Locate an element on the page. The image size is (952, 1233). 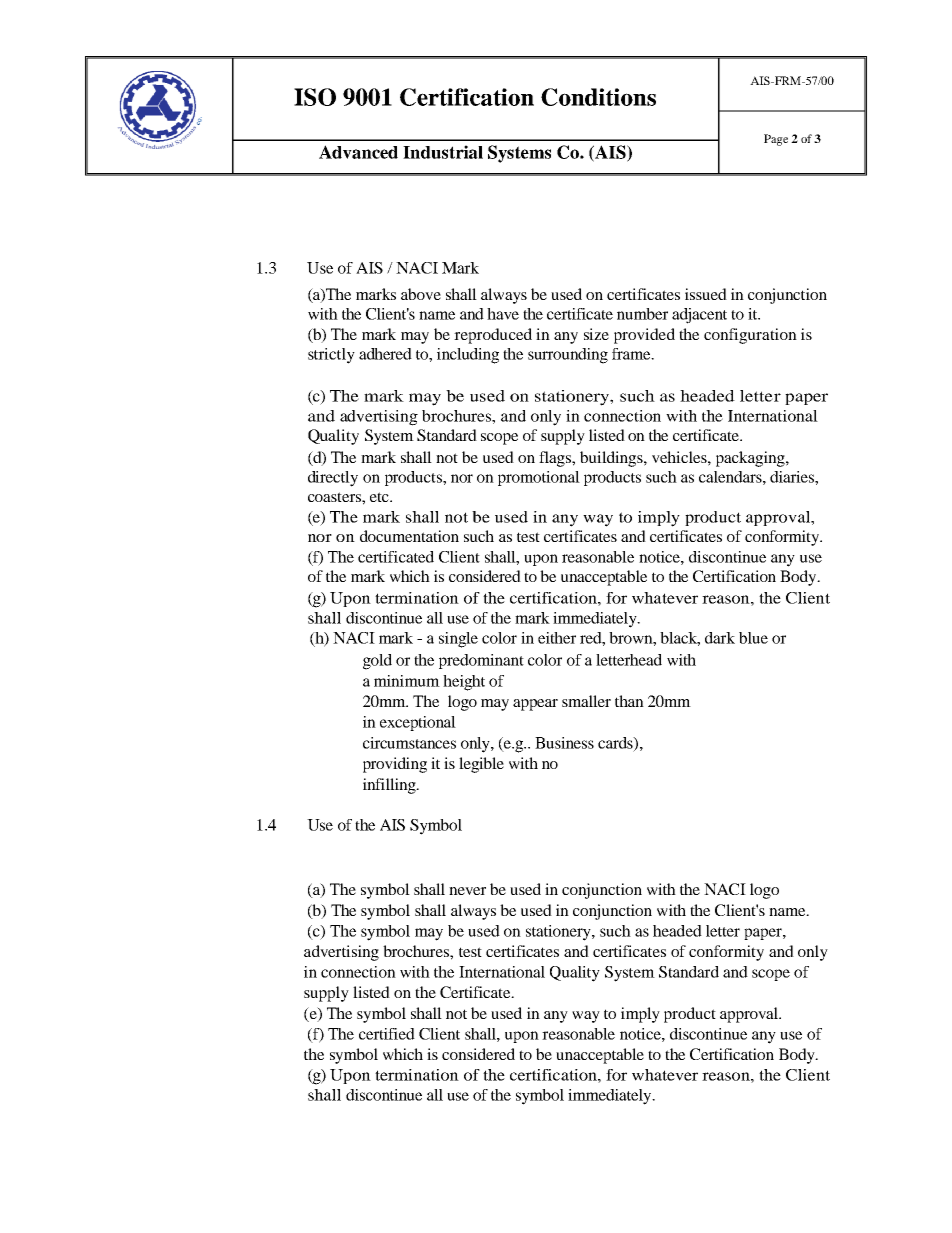
than is located at coordinates (629, 701).
